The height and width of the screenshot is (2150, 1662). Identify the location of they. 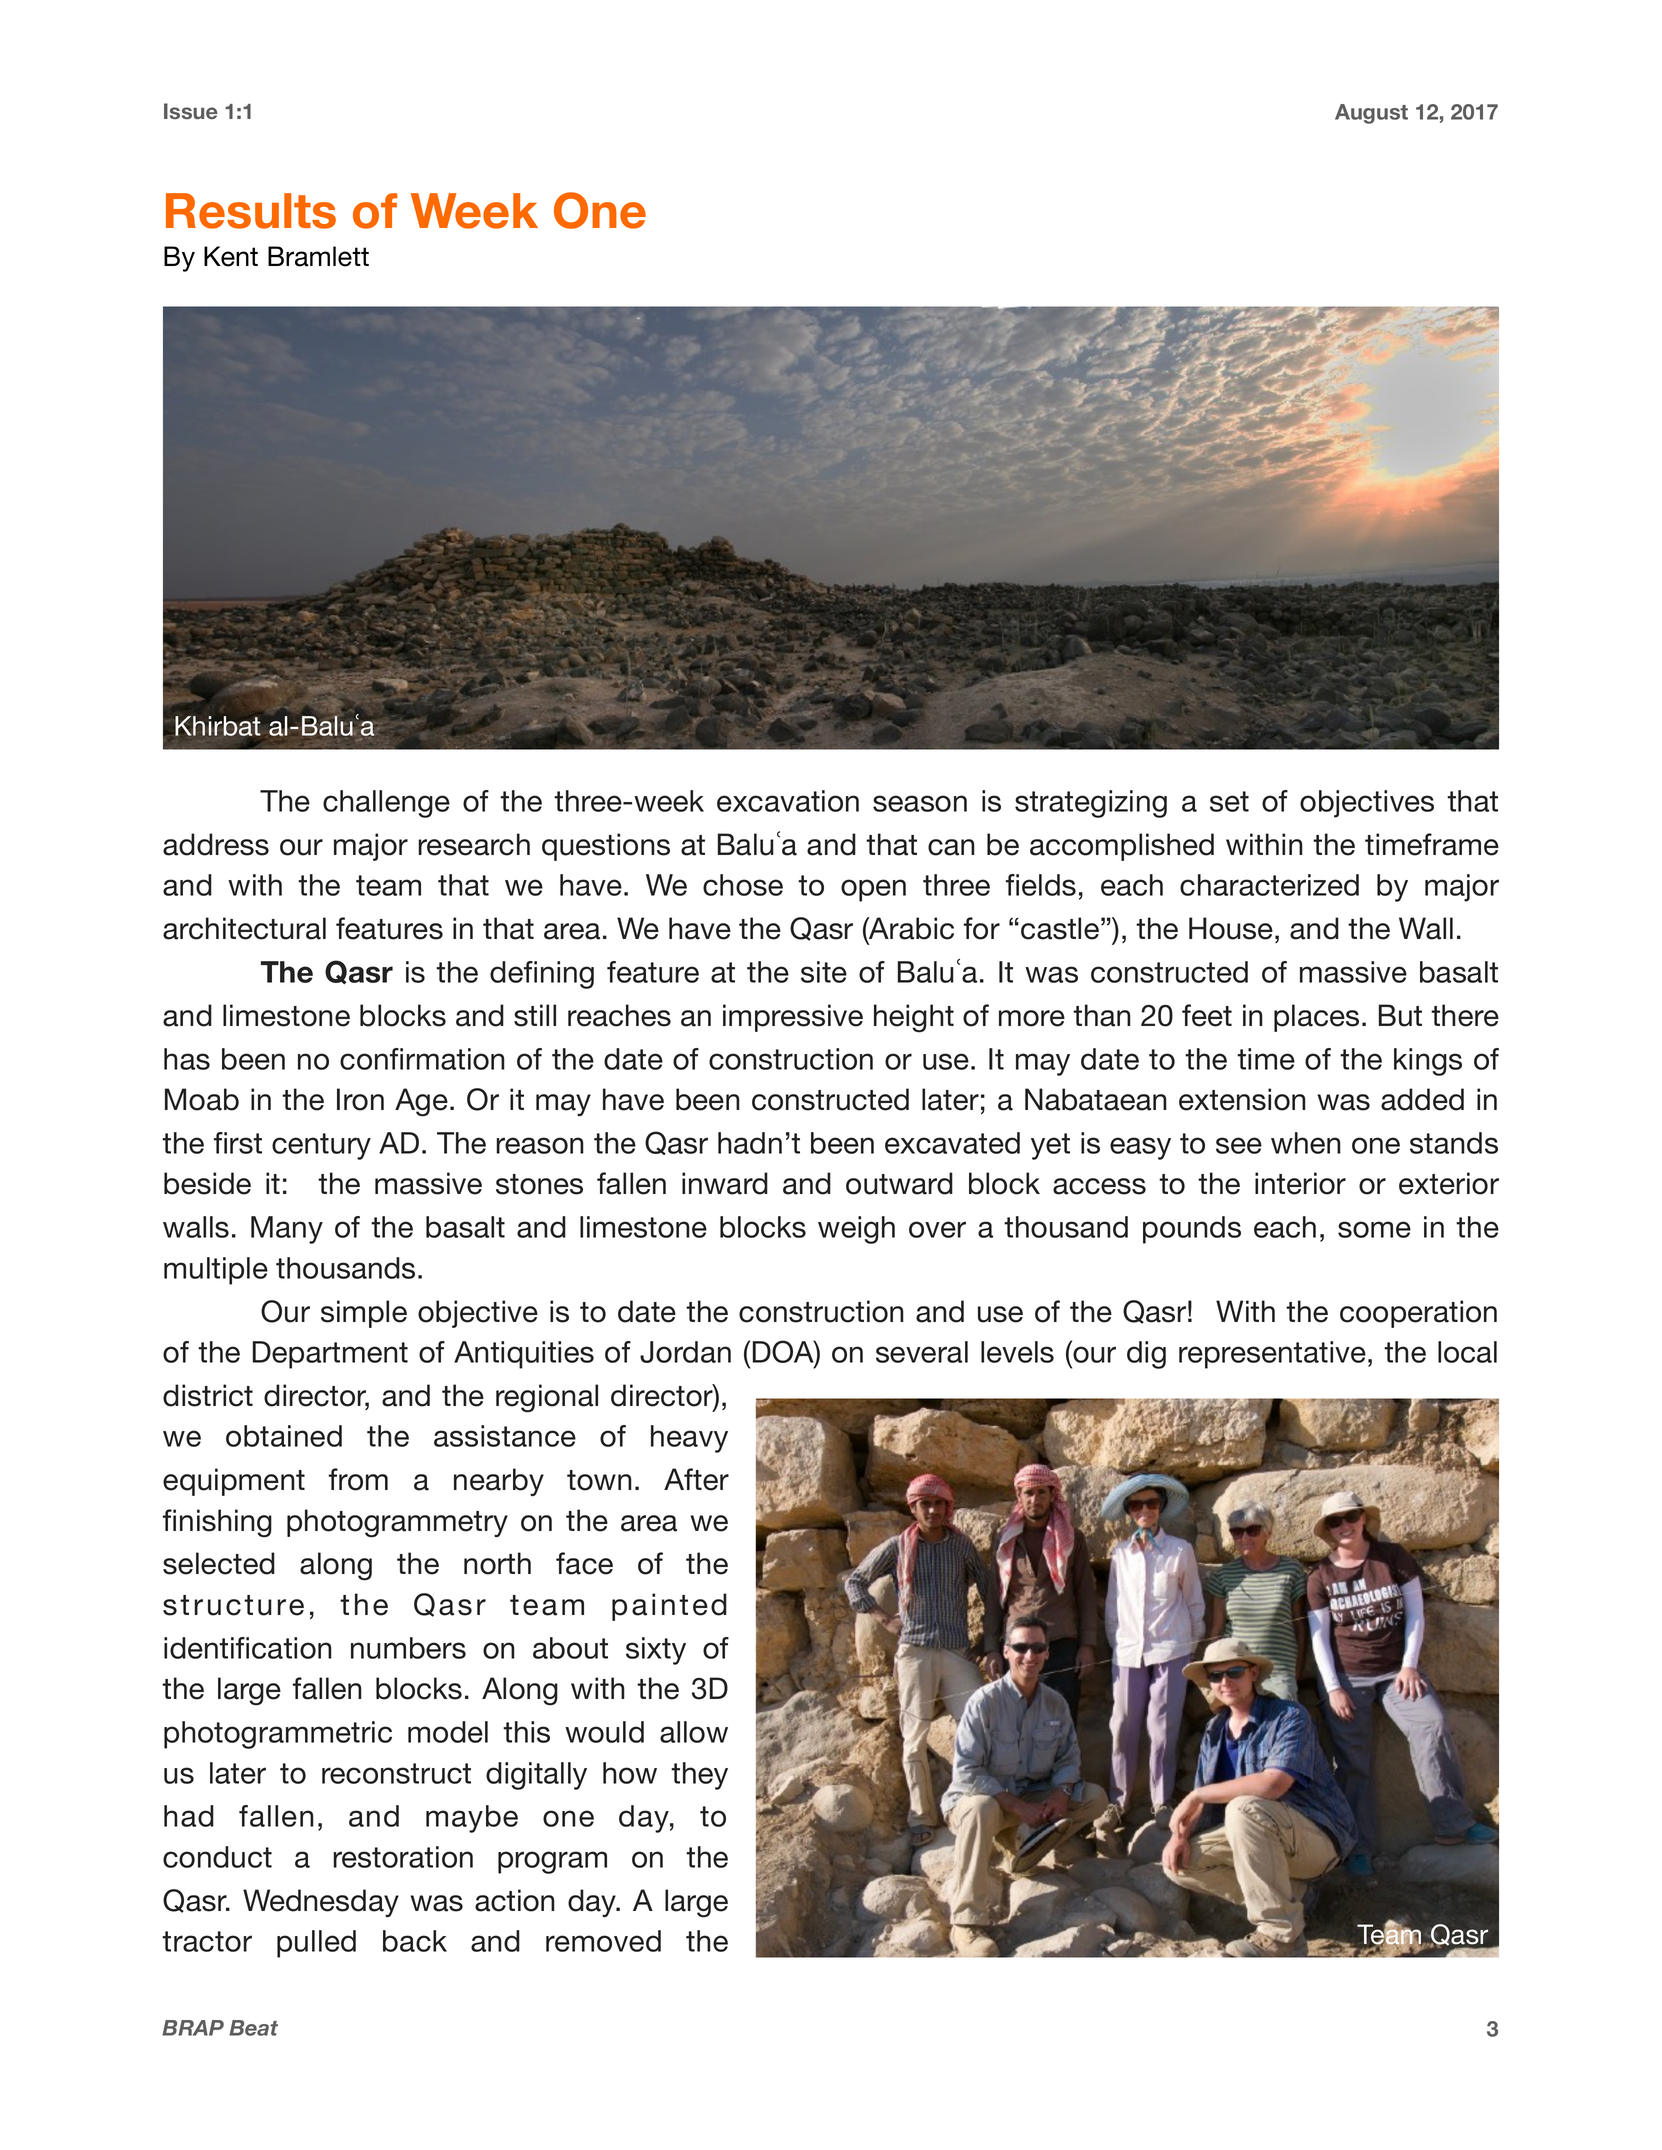
(699, 1776).
